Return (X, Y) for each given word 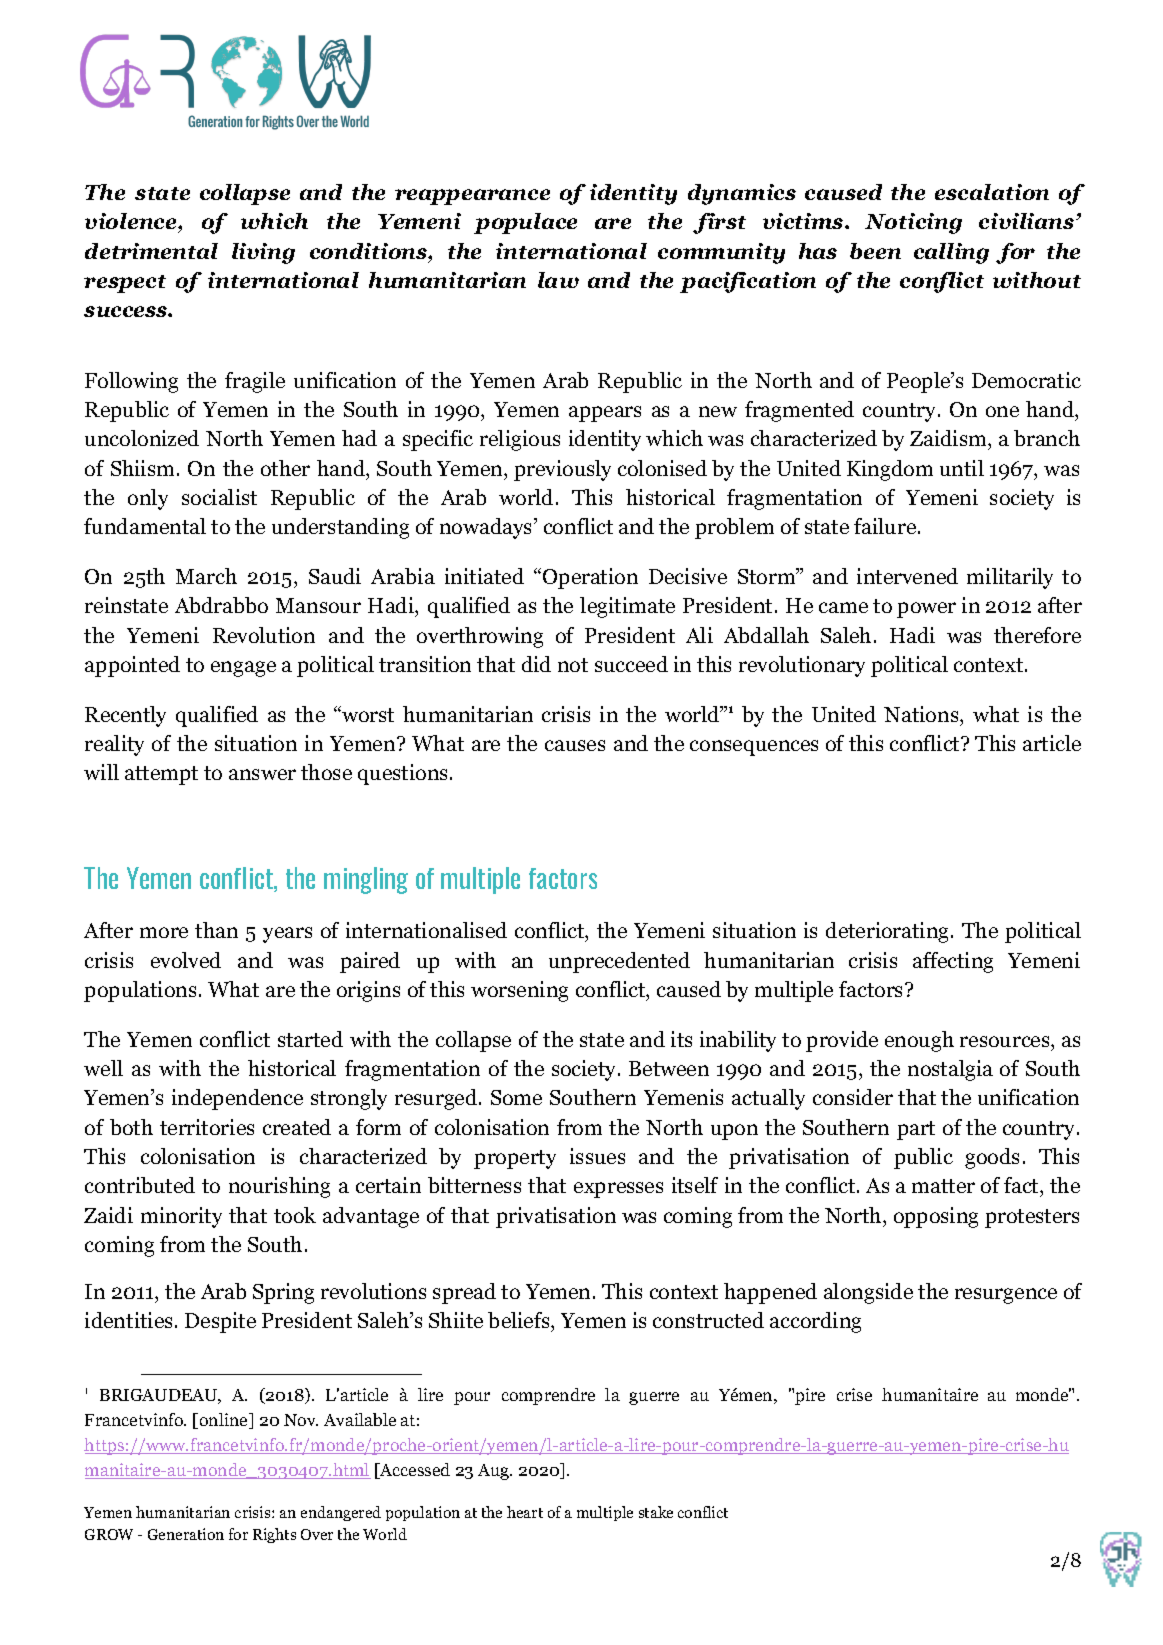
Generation (186, 1534)
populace (525, 223)
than (216, 930)
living (263, 253)
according (815, 1322)
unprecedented (619, 962)
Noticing (913, 223)
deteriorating (889, 932)
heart (525, 1512)
